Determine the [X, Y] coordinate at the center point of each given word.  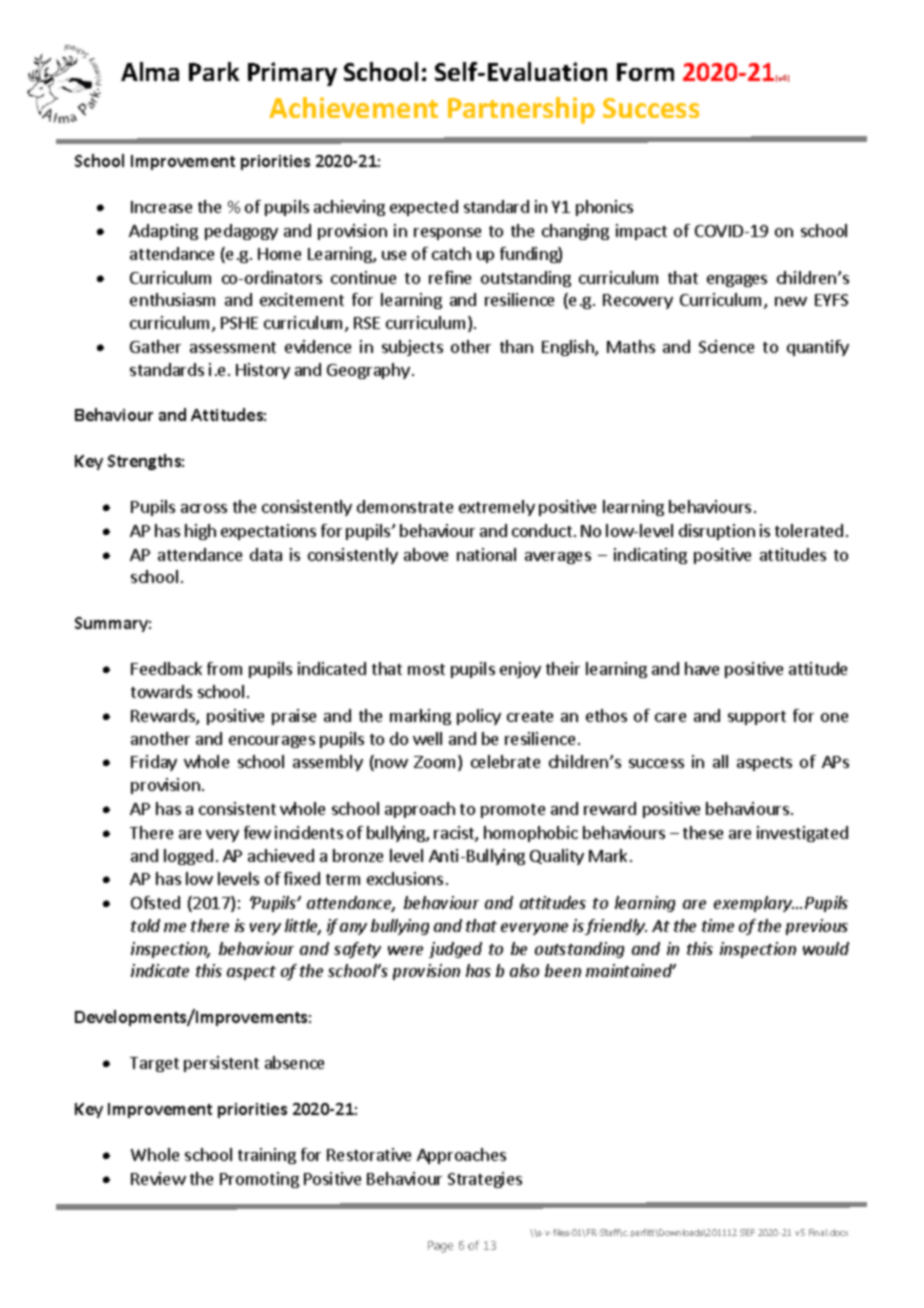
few [257, 832]
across [204, 508]
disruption [717, 532]
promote [513, 811]
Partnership [521, 110]
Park [214, 71]
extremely [497, 508]
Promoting [259, 1180]
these [703, 832]
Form [645, 72]
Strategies [485, 1180]
